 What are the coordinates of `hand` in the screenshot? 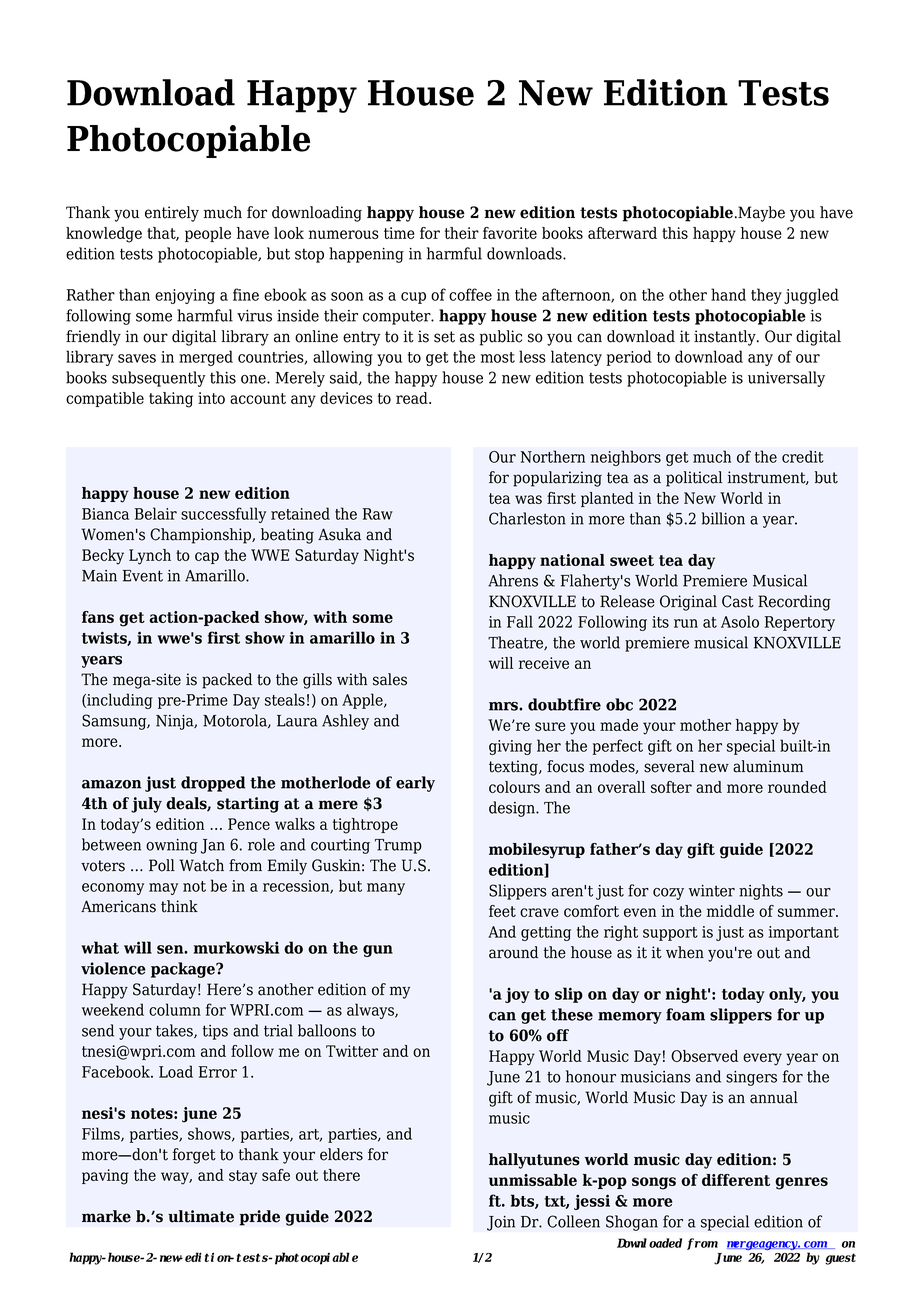 It's located at (728, 294).
